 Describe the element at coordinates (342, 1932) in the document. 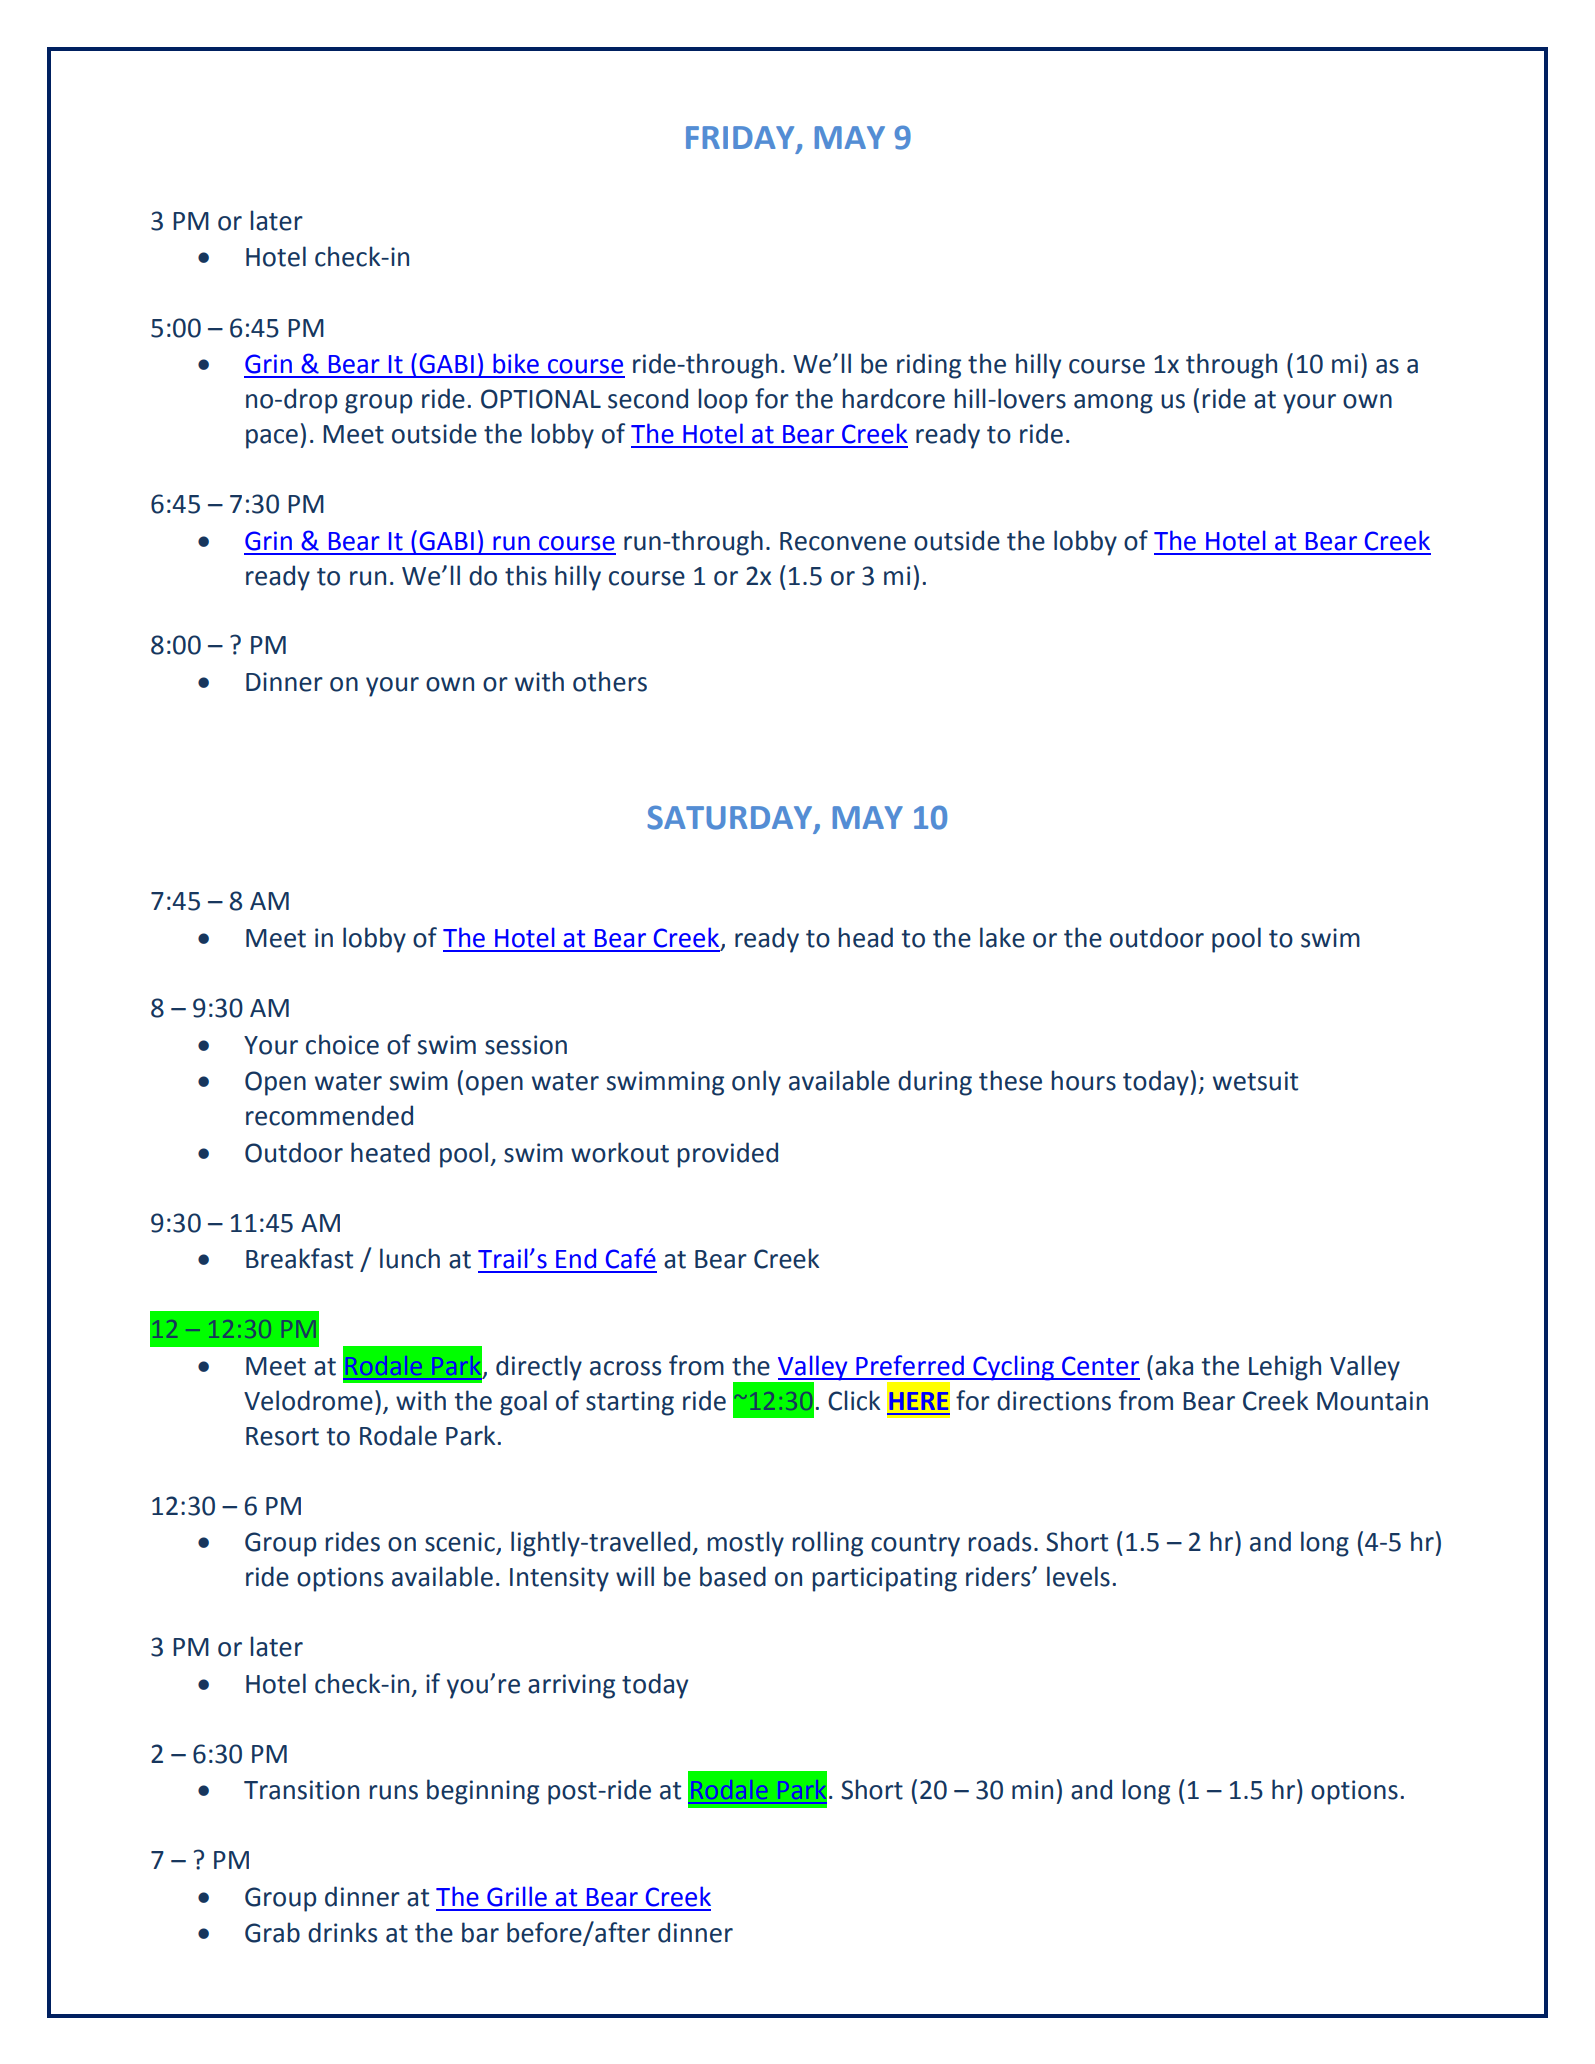

I see `drinks` at that location.
